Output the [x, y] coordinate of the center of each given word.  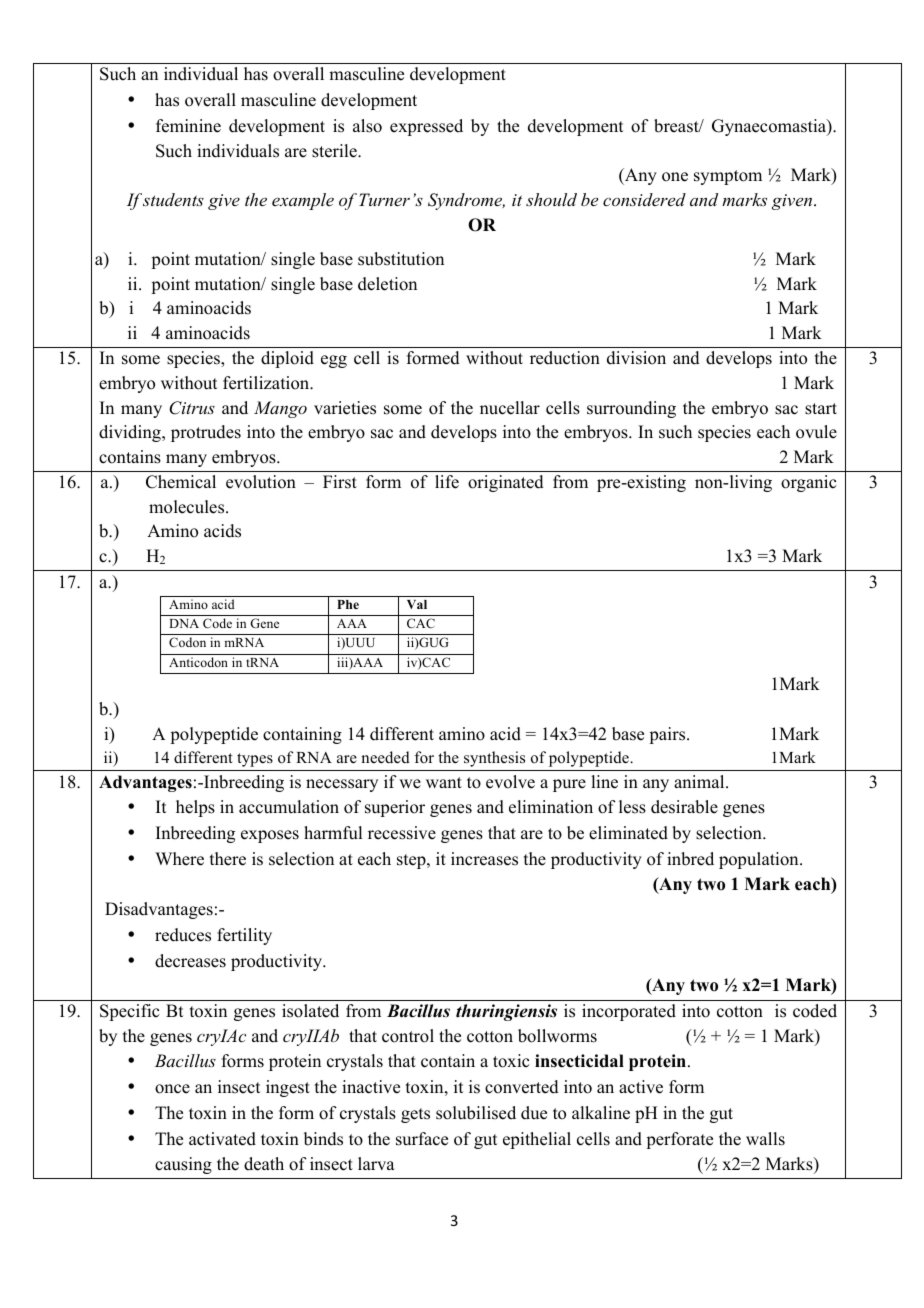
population [760, 860]
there [228, 859]
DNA [184, 623]
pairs [668, 735]
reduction [565, 358]
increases [484, 859]
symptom [728, 177]
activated [222, 1139]
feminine [188, 126]
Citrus [192, 408]
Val [417, 604]
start [821, 409]
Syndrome [466, 201]
